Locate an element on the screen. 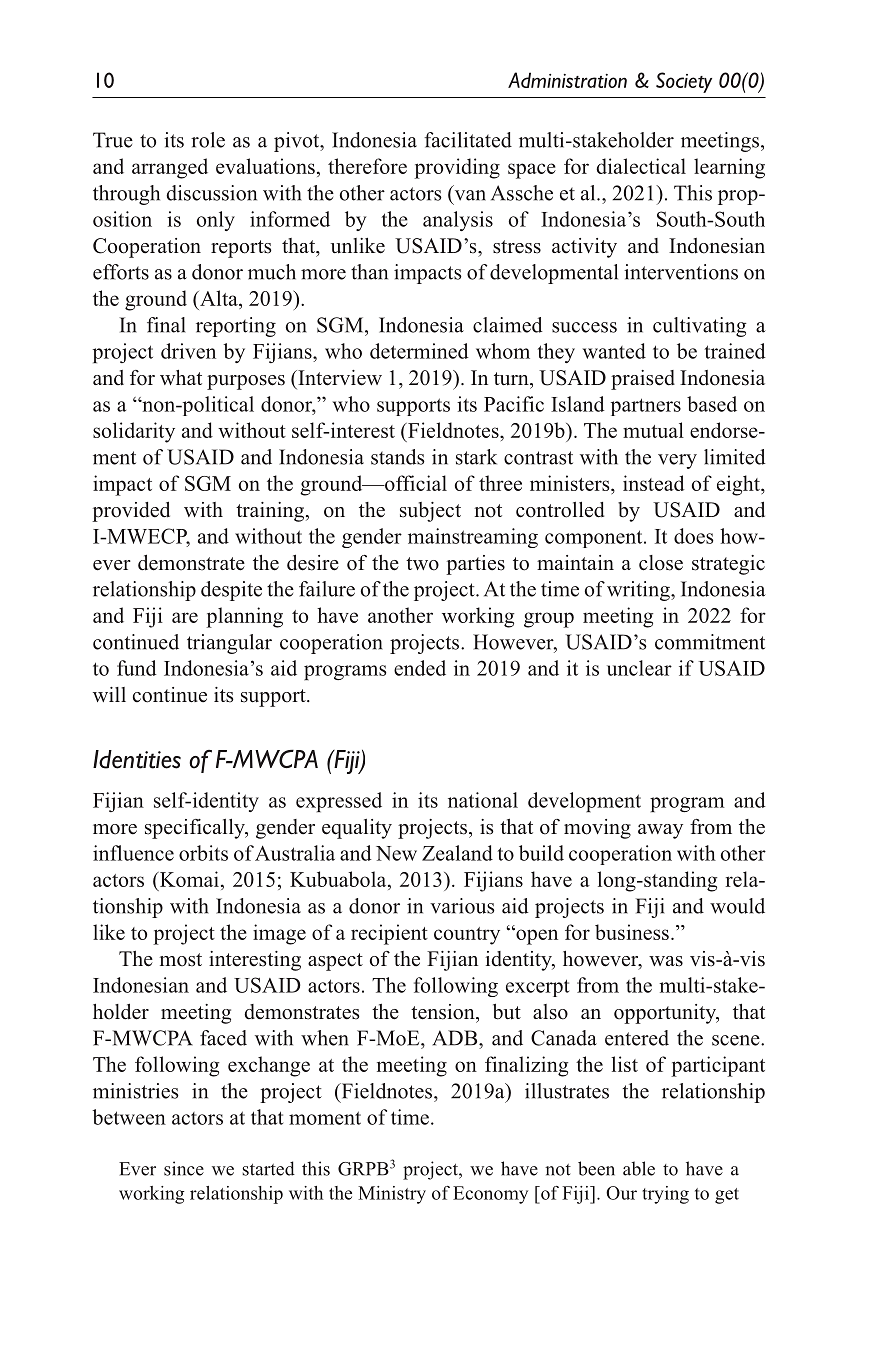  role is located at coordinates (208, 140).
